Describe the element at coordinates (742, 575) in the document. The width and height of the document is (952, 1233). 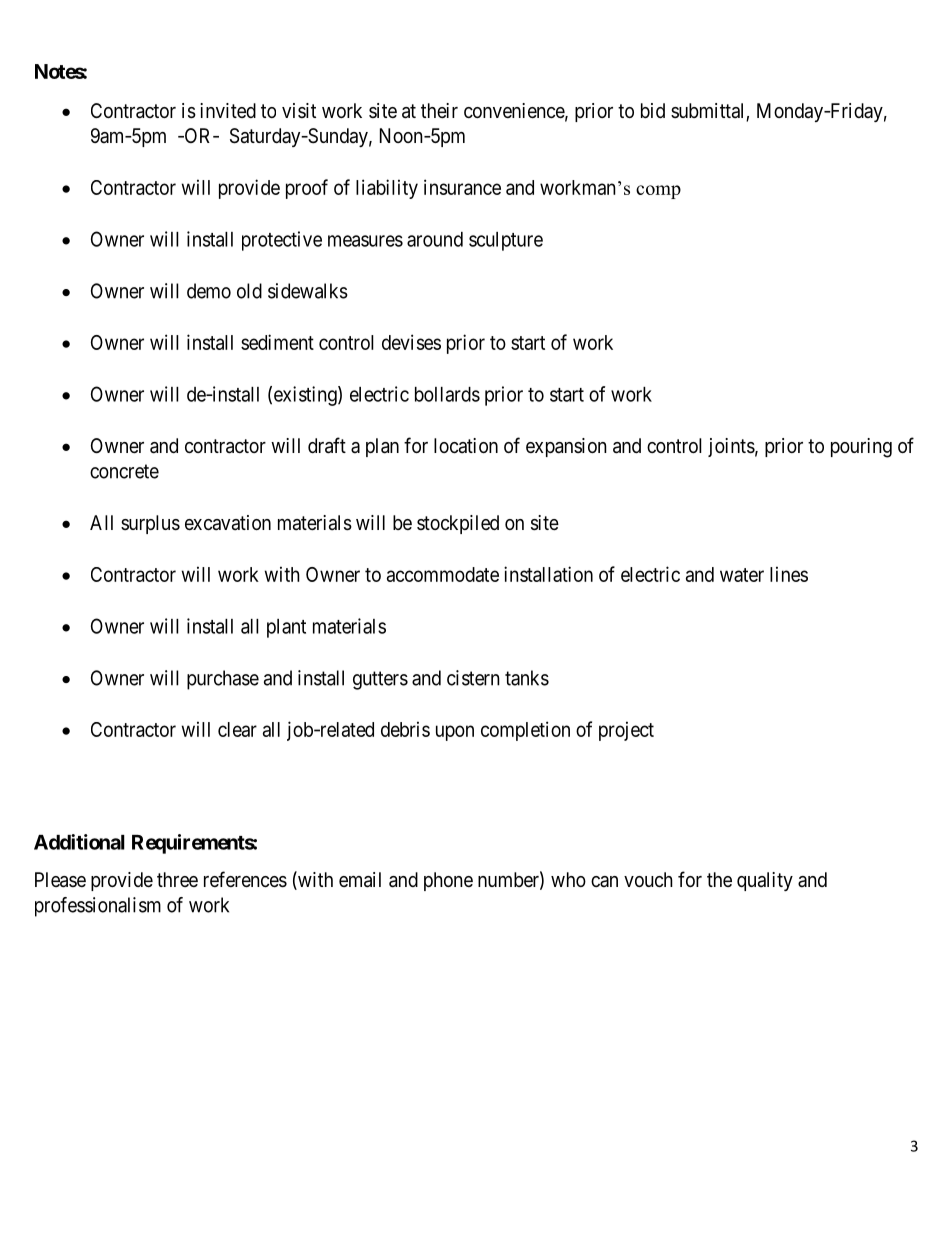
I see `water` at that location.
